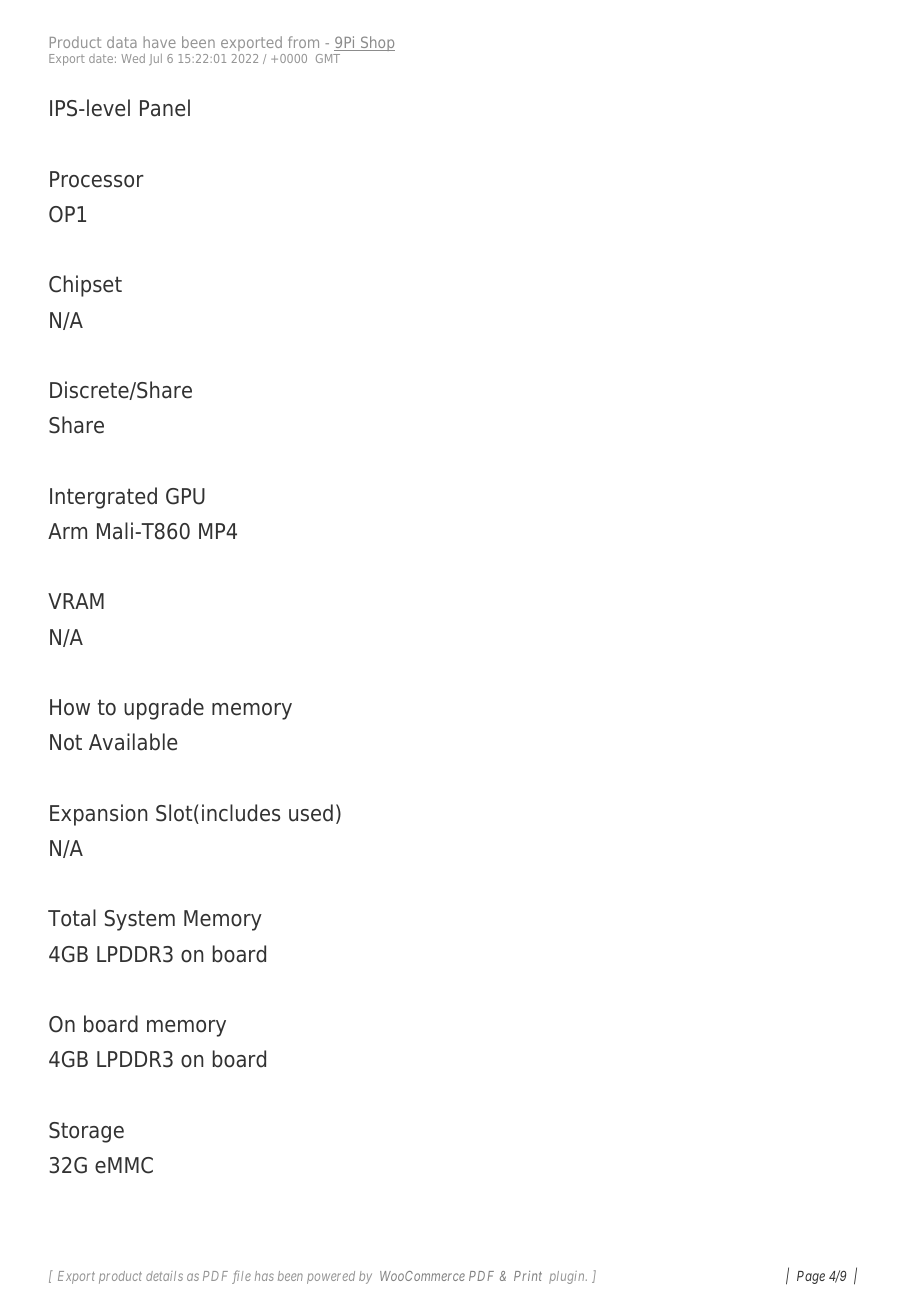 This screenshot has width=924, height=1308. What do you see at coordinates (528, 1276) in the screenshot?
I see `Print` at bounding box center [528, 1276].
